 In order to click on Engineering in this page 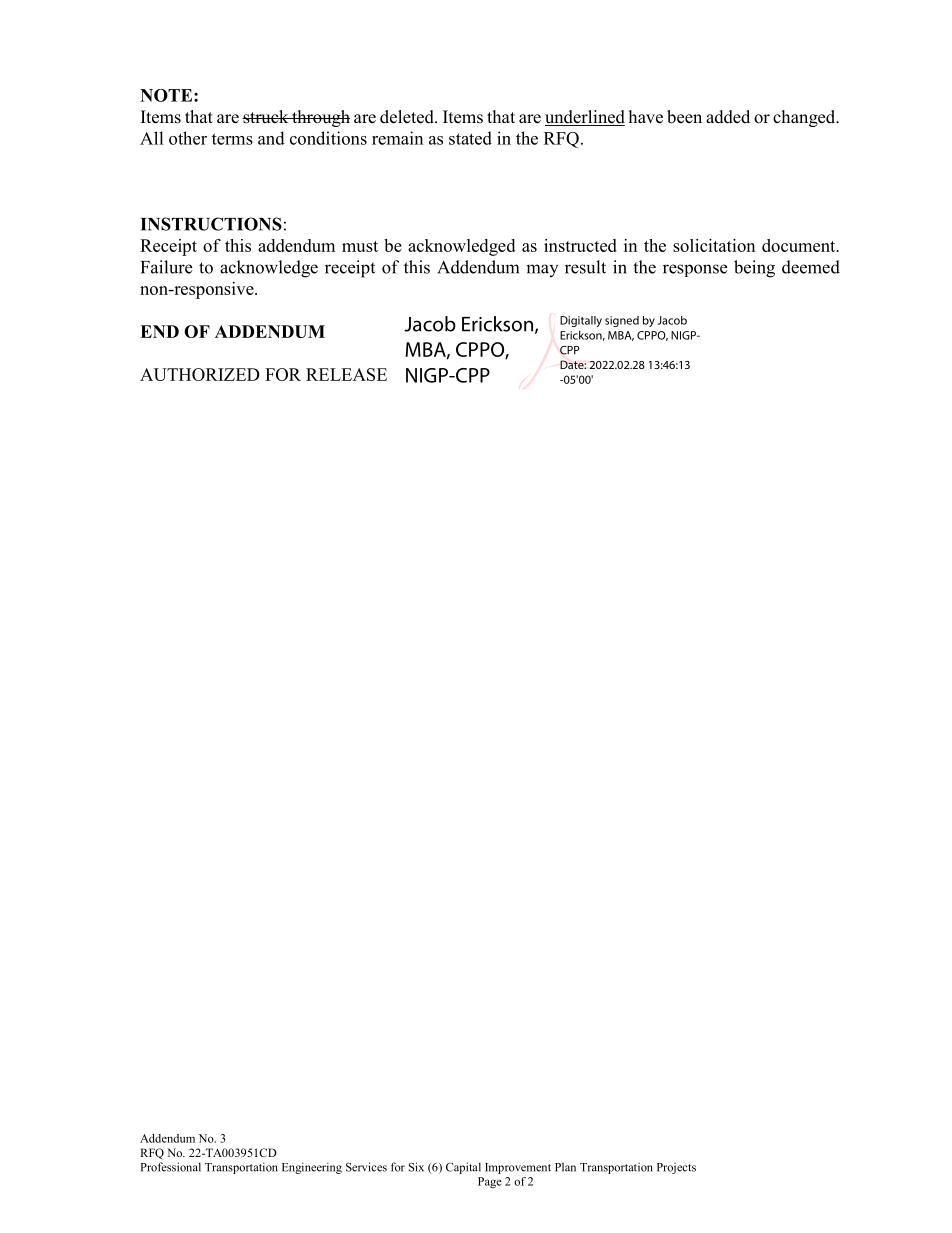, I will do `click(312, 1168)`.
